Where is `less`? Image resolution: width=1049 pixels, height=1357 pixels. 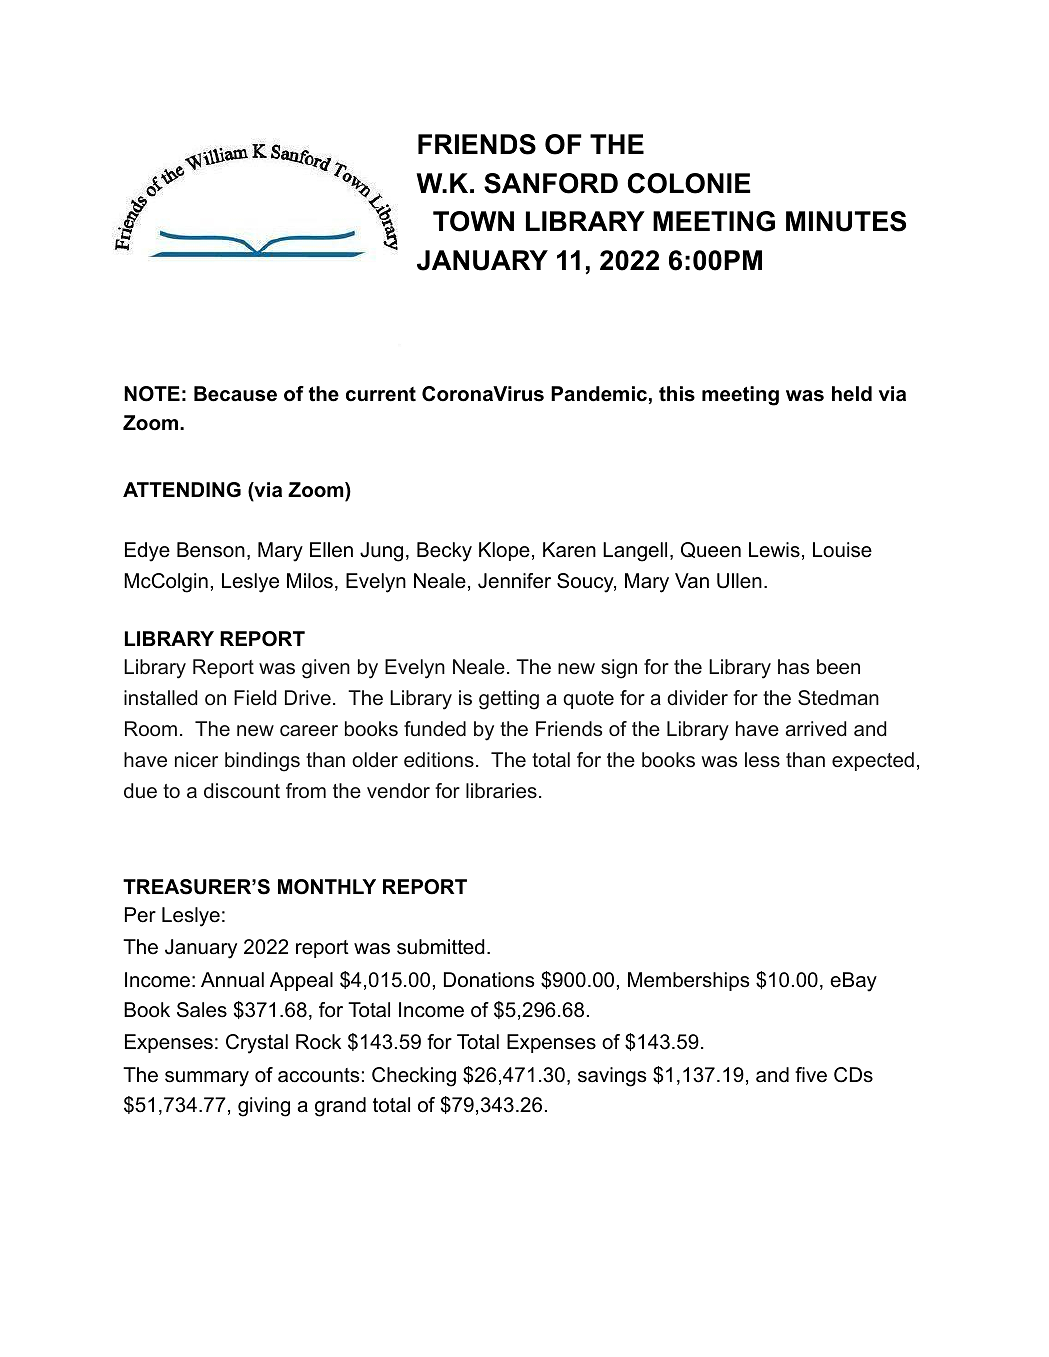
less is located at coordinates (762, 759).
